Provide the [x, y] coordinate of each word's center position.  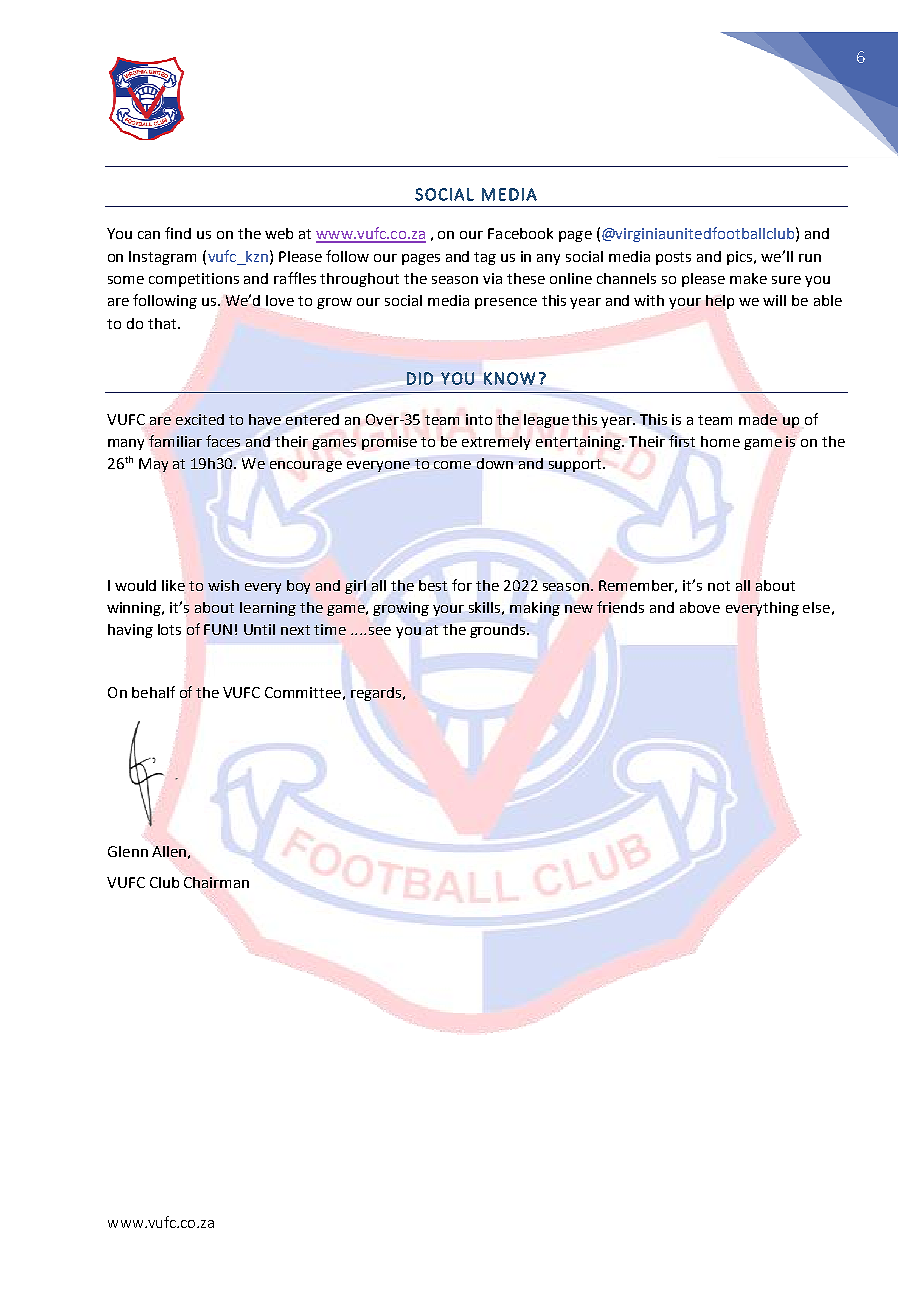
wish [223, 585]
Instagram [162, 258]
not [719, 586]
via [492, 278]
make [748, 278]
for [462, 585]
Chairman [216, 882]
